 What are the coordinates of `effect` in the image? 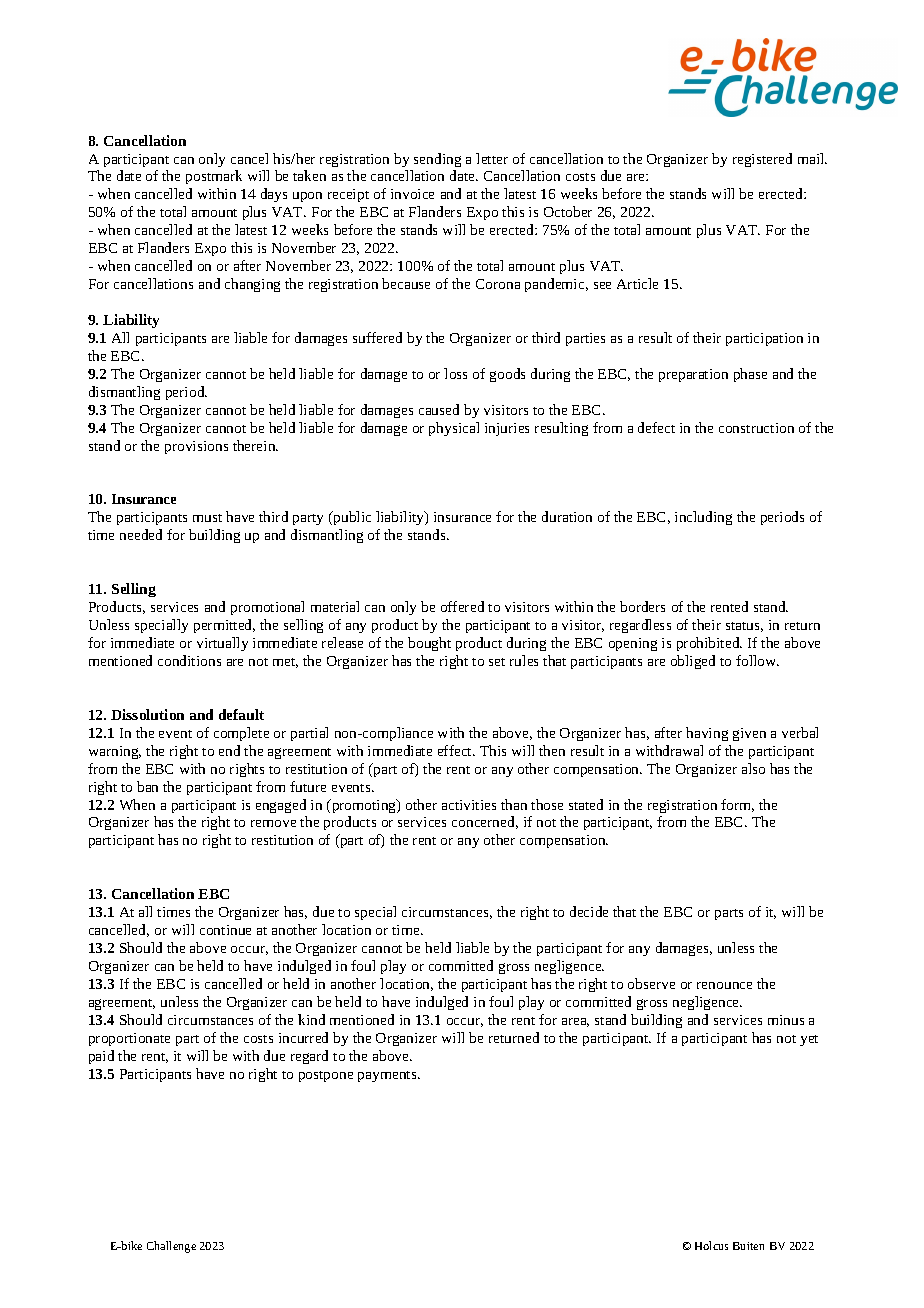 It's located at (456, 750).
